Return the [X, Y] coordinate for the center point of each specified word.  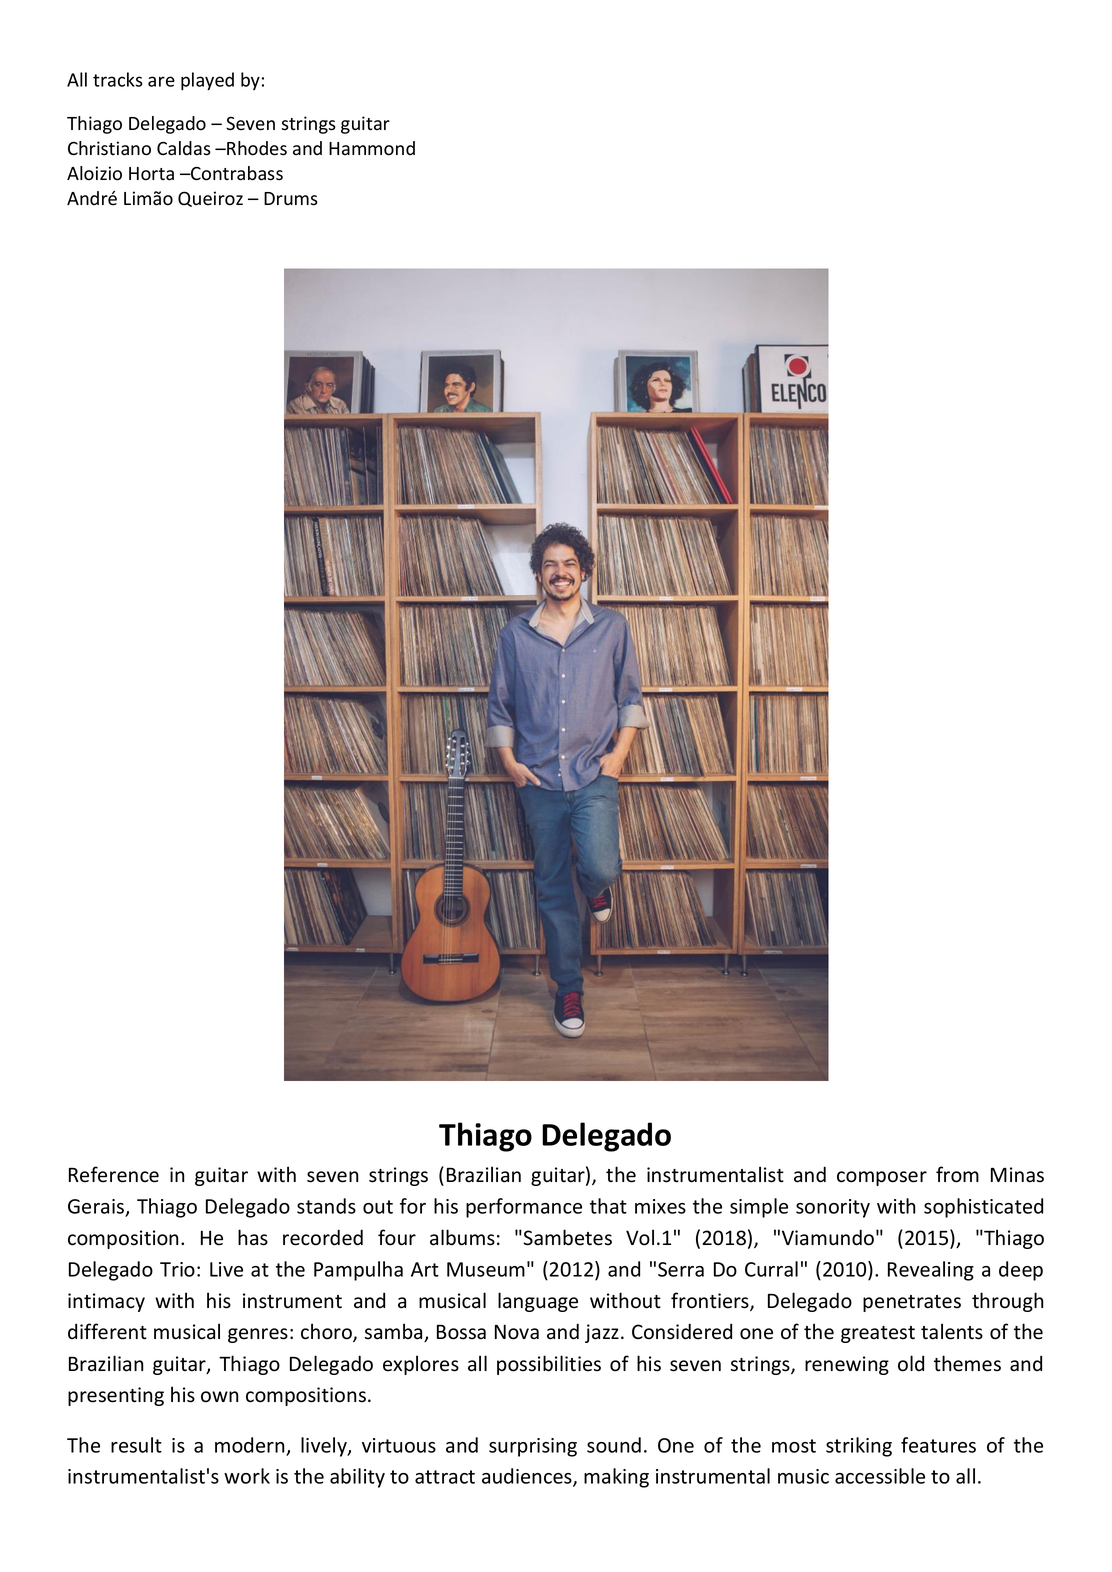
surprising [533, 1447]
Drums [291, 199]
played [207, 81]
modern [250, 1445]
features [938, 1445]
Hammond [372, 148]
